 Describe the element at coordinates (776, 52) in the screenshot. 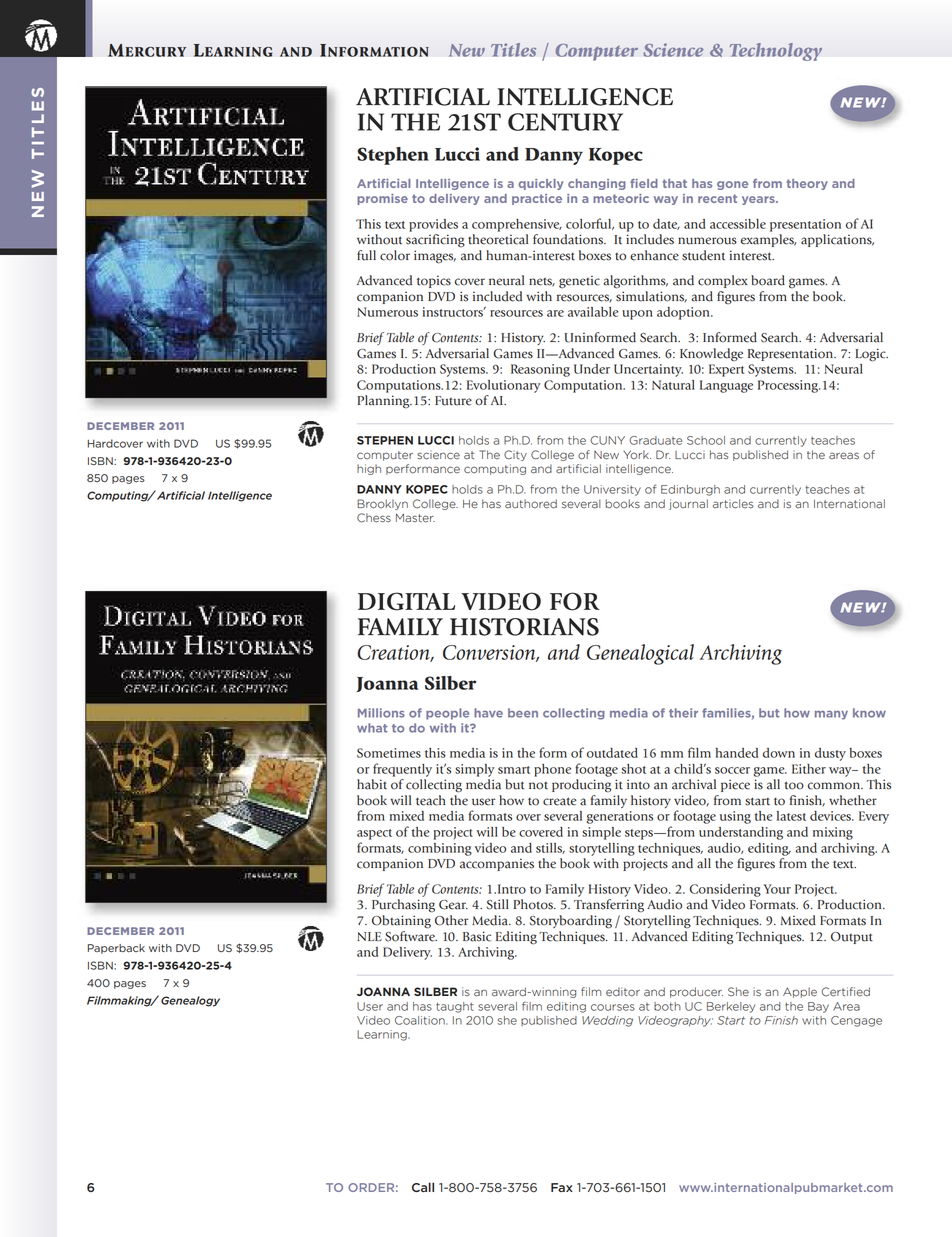

I see `Technology` at that location.
